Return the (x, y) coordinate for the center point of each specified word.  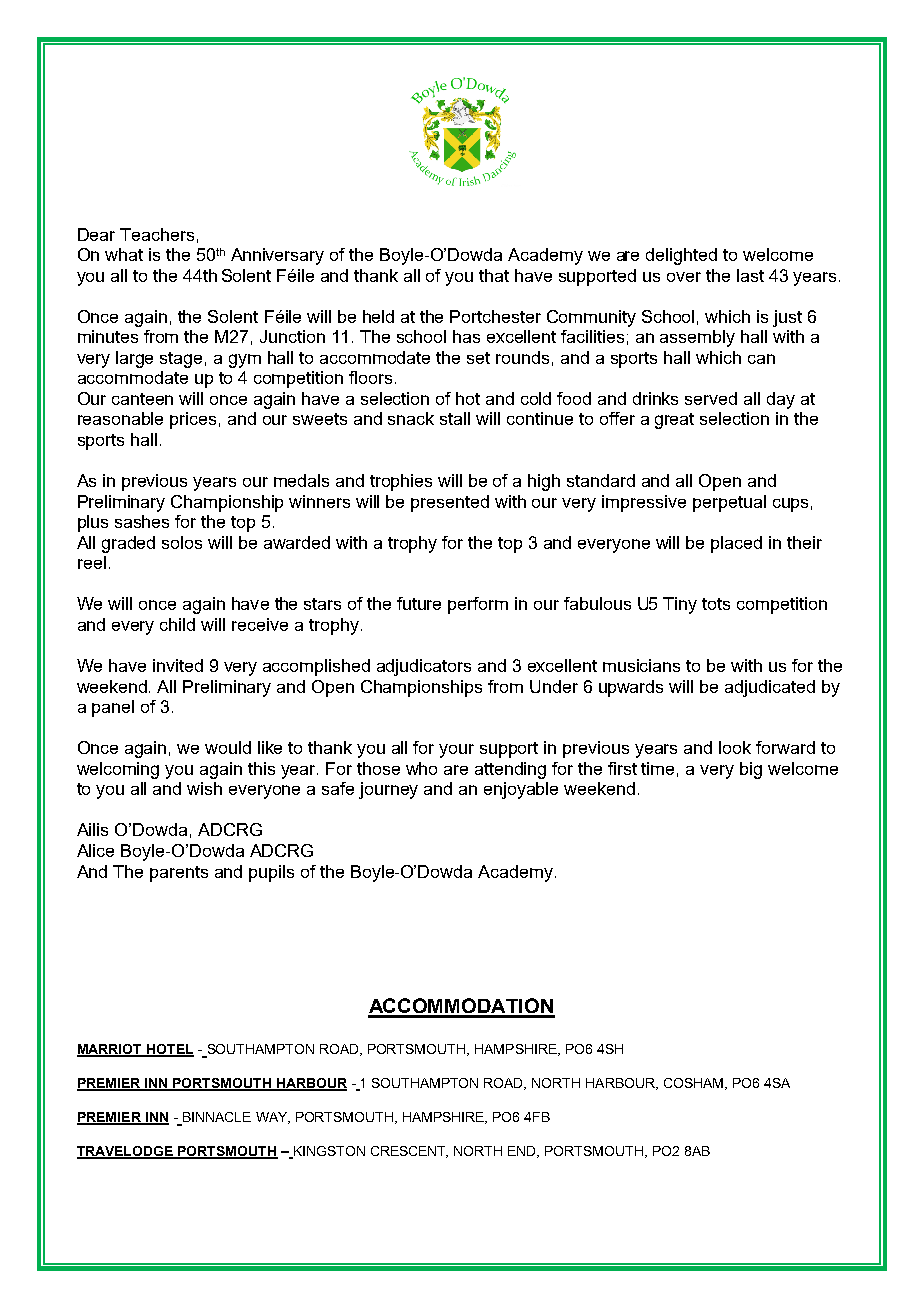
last (750, 275)
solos (182, 542)
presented (450, 503)
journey (388, 790)
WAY (273, 1118)
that (494, 275)
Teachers (157, 234)
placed (736, 544)
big (751, 770)
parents (179, 874)
